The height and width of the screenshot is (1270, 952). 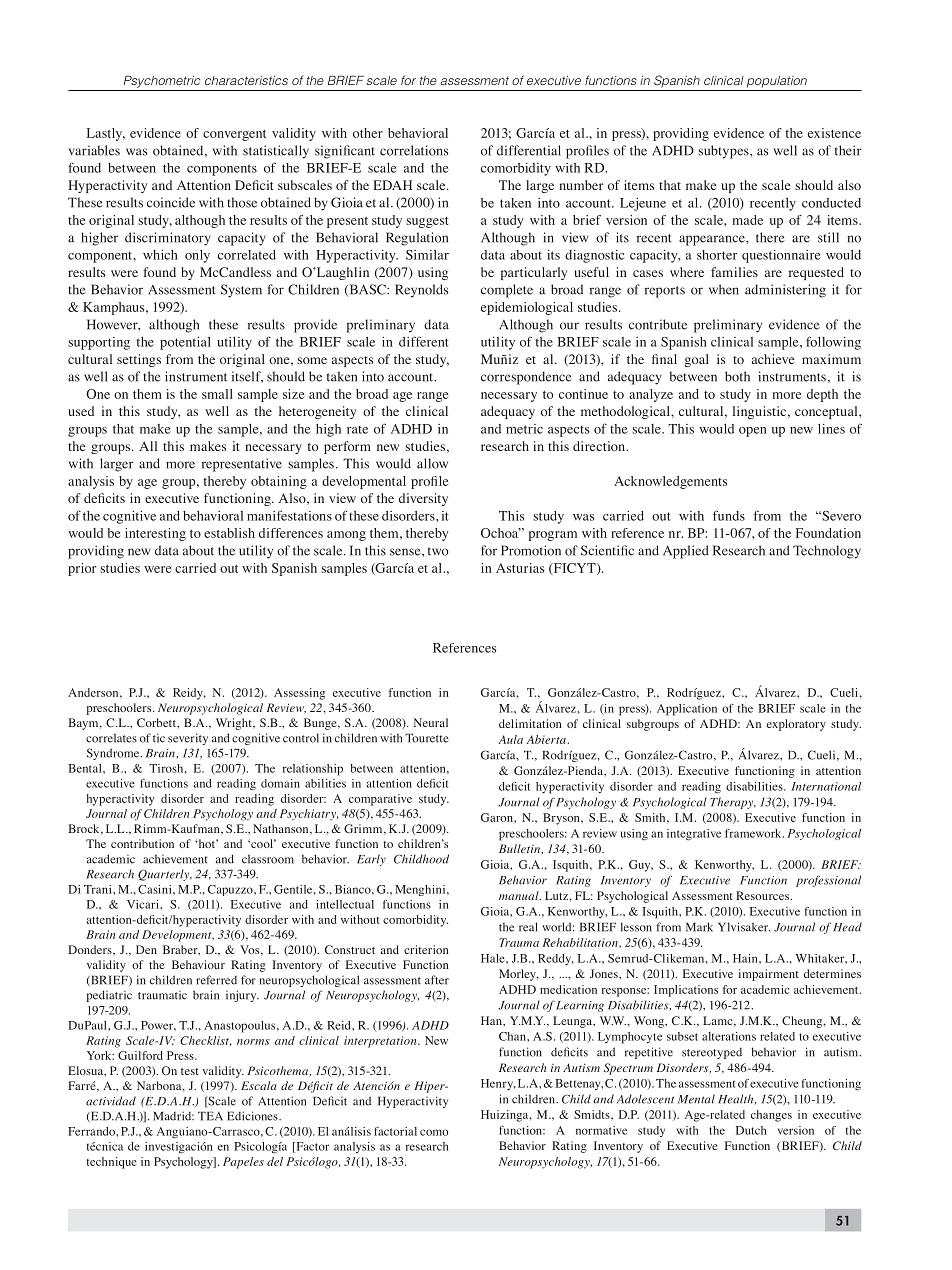 What do you see at coordinates (82, 569) in the screenshot?
I see `prior` at bounding box center [82, 569].
